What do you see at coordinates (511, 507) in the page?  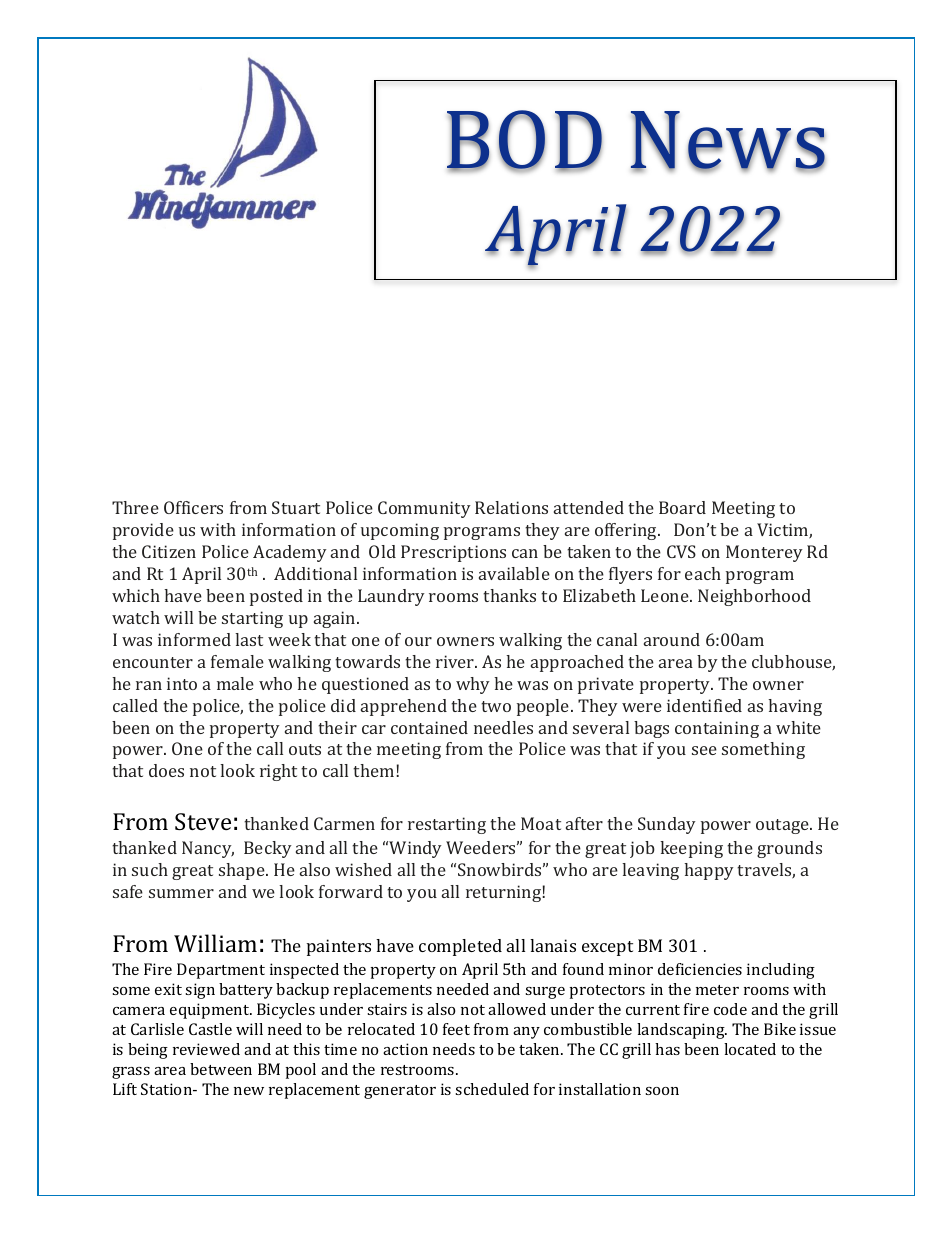 I see `Relations` at bounding box center [511, 507].
